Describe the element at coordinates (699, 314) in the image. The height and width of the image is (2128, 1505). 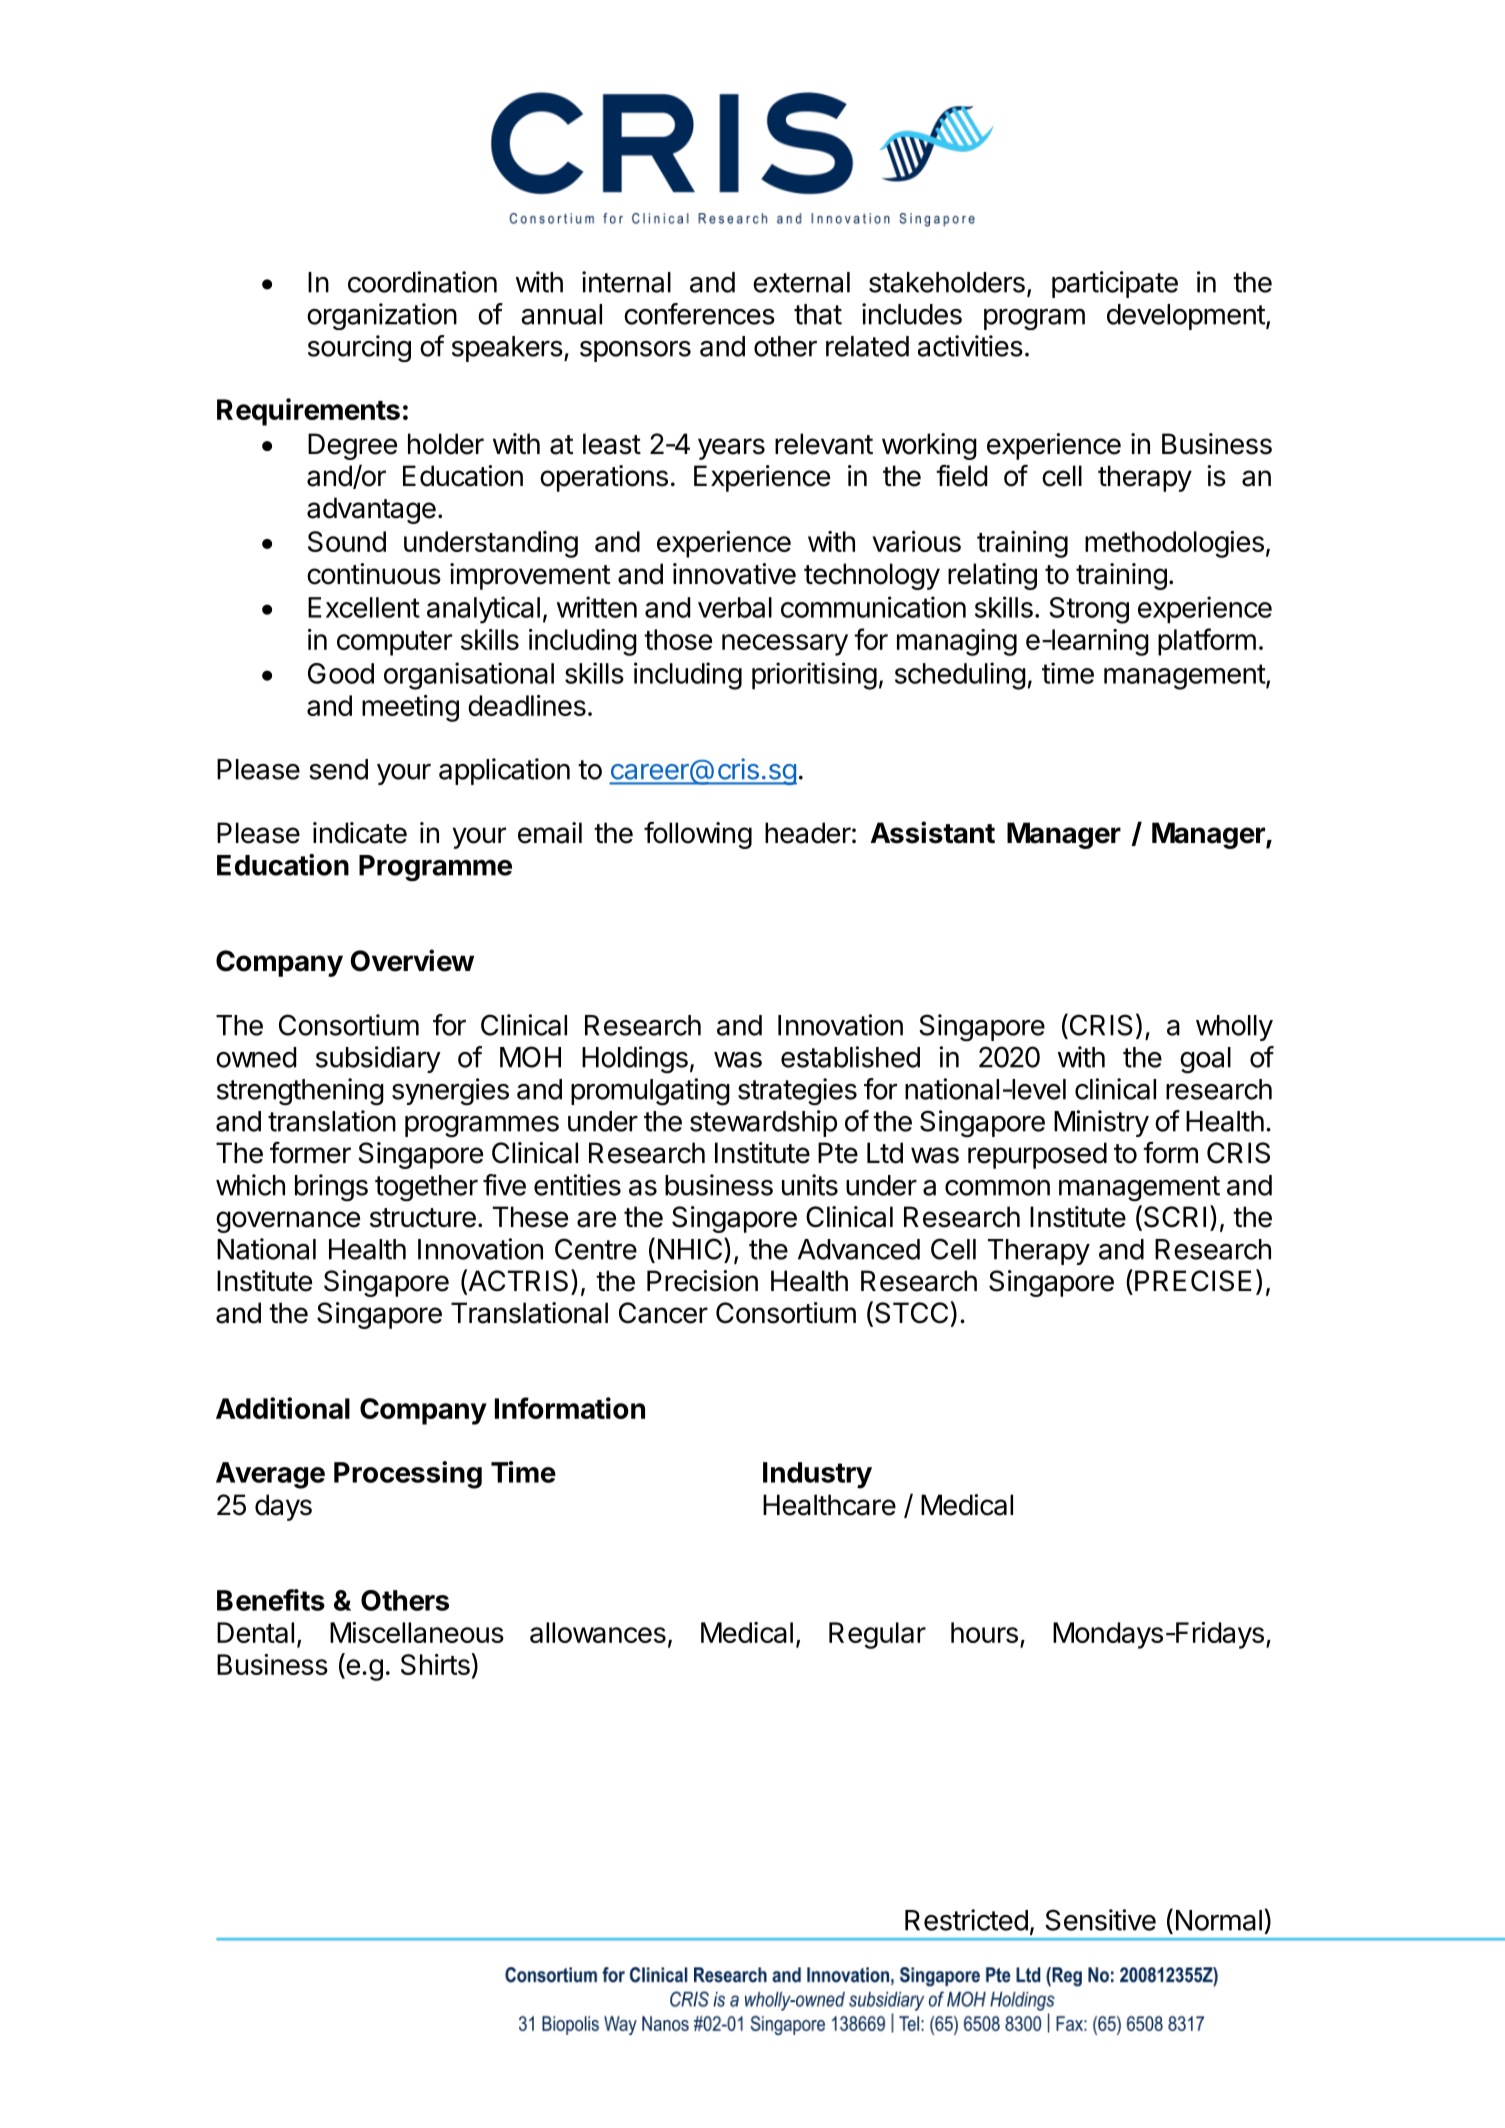
I see `conferences` at that location.
